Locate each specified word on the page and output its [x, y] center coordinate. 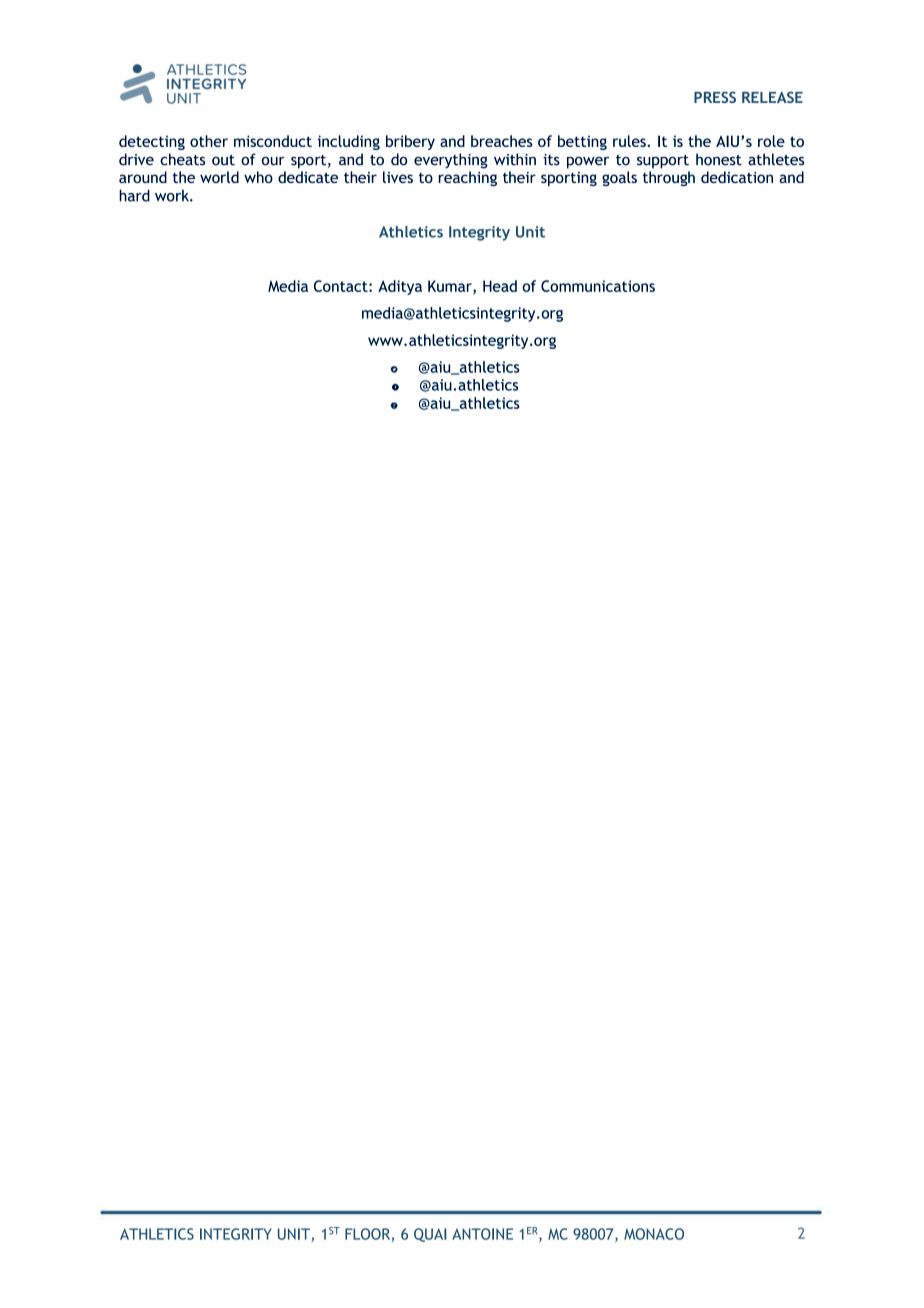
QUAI [430, 1235]
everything [451, 161]
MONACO [654, 1234]
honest [719, 159]
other [209, 141]
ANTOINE [482, 1234]
